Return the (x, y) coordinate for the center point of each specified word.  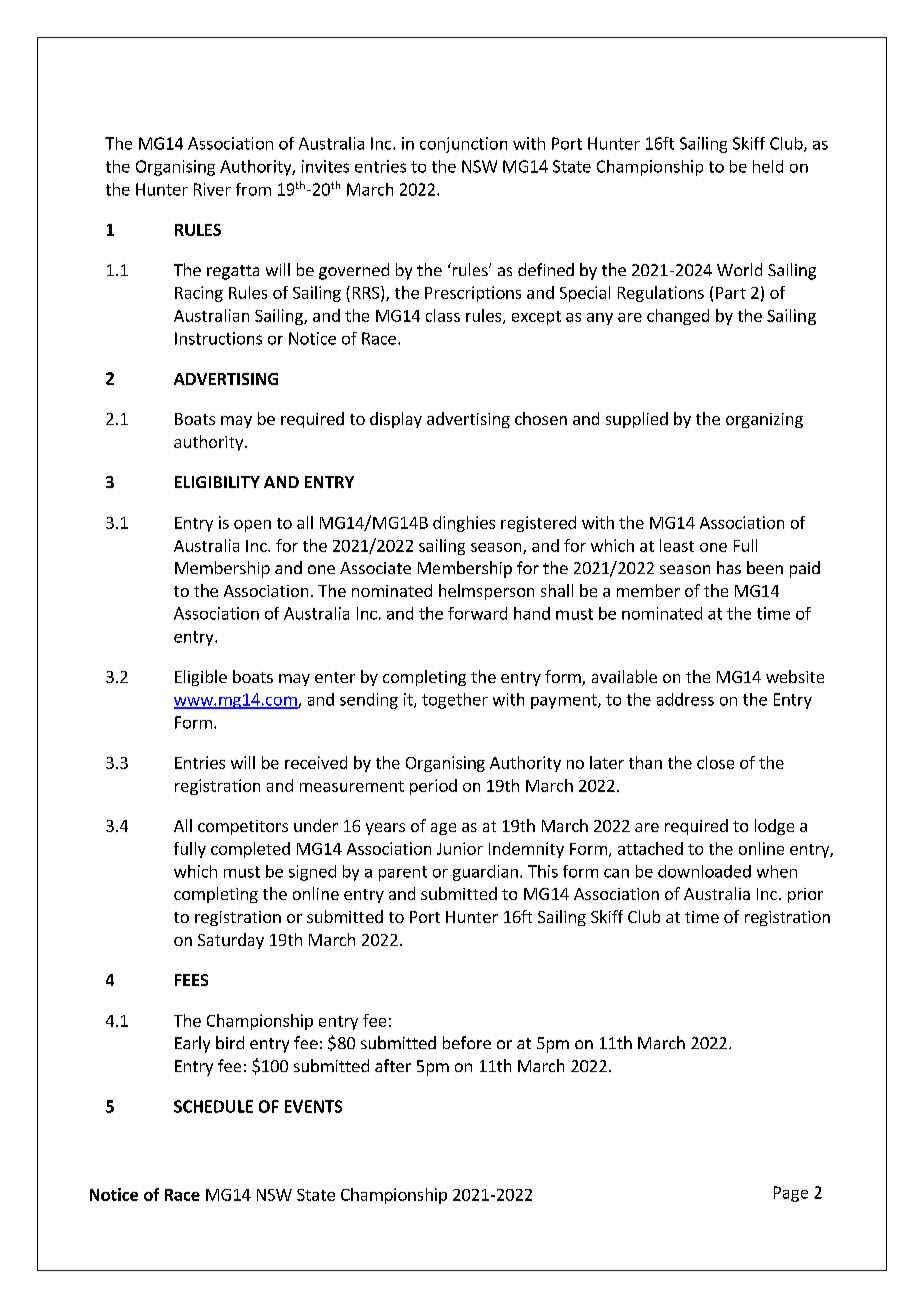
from (253, 189)
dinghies (464, 524)
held (768, 166)
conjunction (463, 145)
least (677, 545)
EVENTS (313, 1106)
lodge (774, 827)
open (252, 526)
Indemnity (526, 850)
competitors (243, 827)
